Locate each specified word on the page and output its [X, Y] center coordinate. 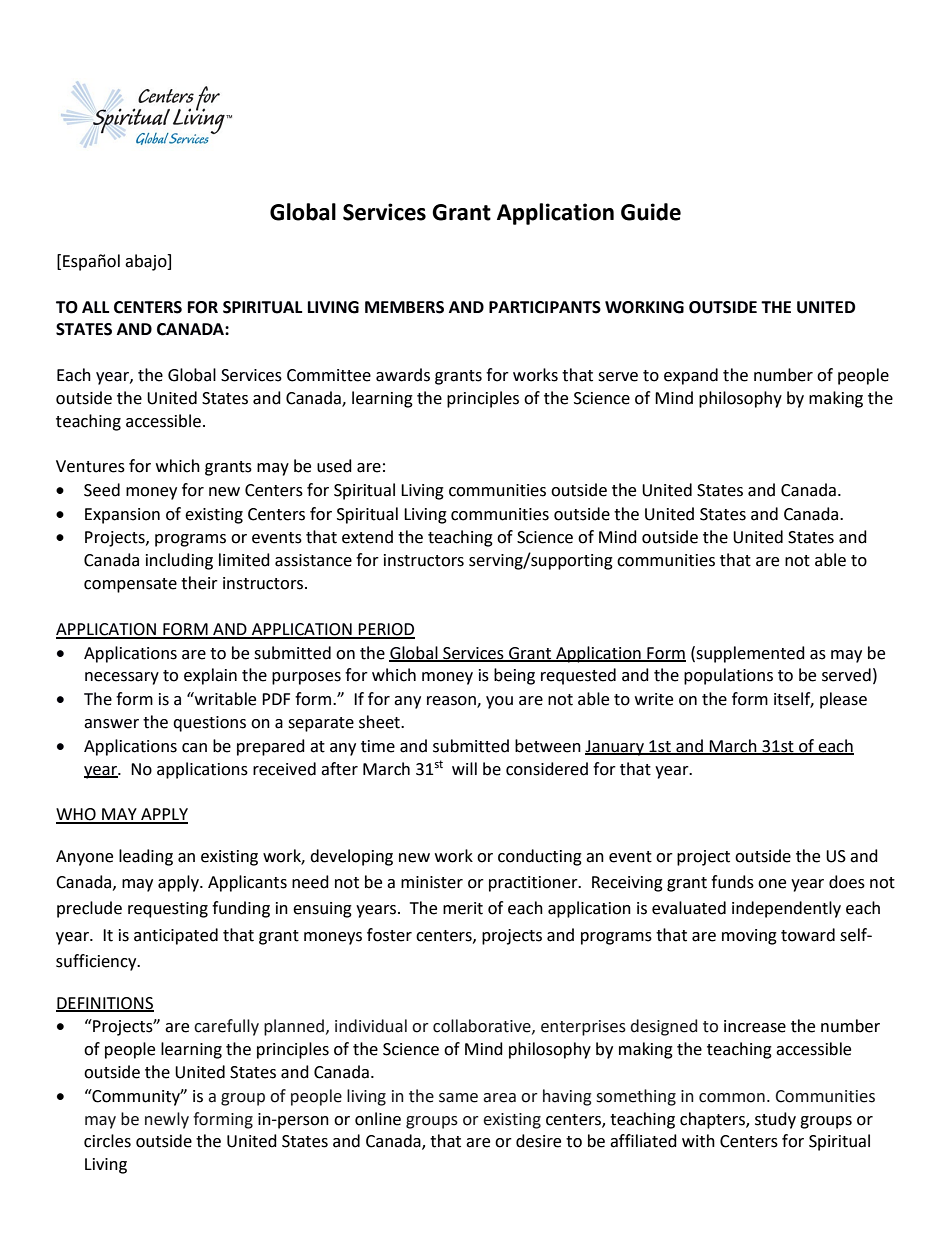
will [464, 768]
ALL [95, 307]
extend [367, 537]
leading [146, 857]
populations [728, 676]
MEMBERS [404, 307]
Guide [651, 212]
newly [167, 1120]
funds [732, 882]
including [179, 561]
